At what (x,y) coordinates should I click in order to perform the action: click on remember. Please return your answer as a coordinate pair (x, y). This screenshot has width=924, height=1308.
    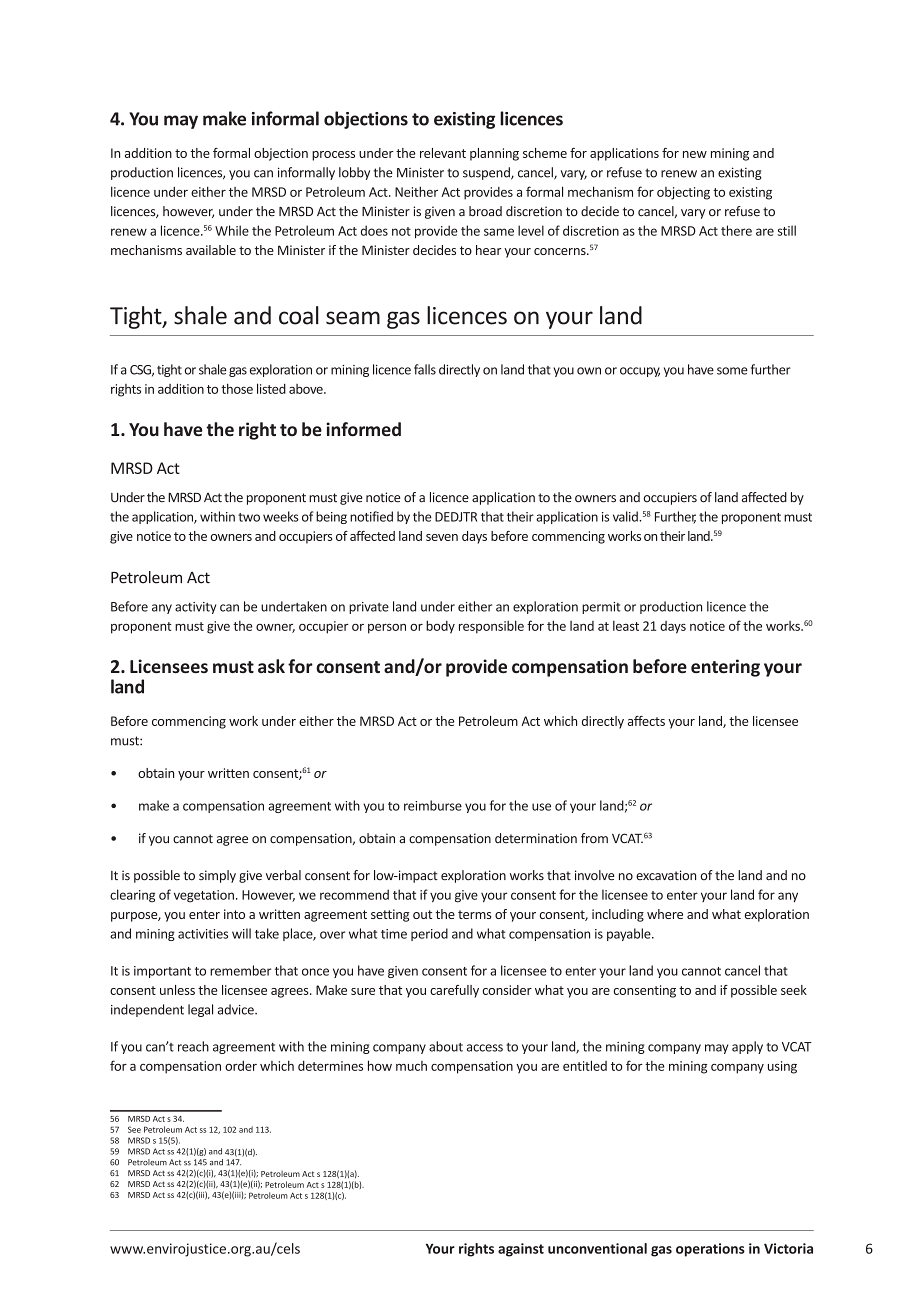
    Looking at the image, I should click on (240, 970).
